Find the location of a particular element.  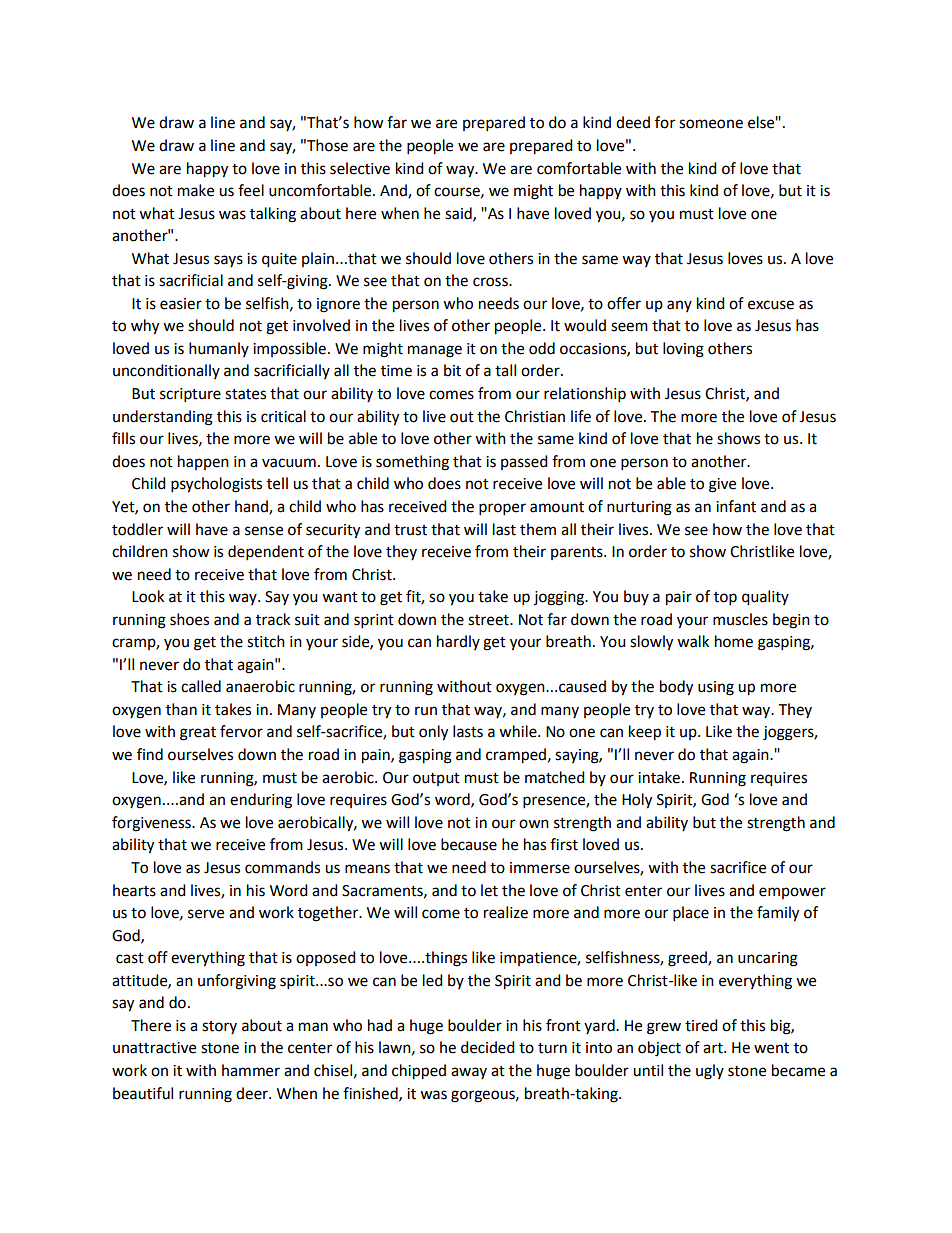

hammer is located at coordinates (251, 1070).
